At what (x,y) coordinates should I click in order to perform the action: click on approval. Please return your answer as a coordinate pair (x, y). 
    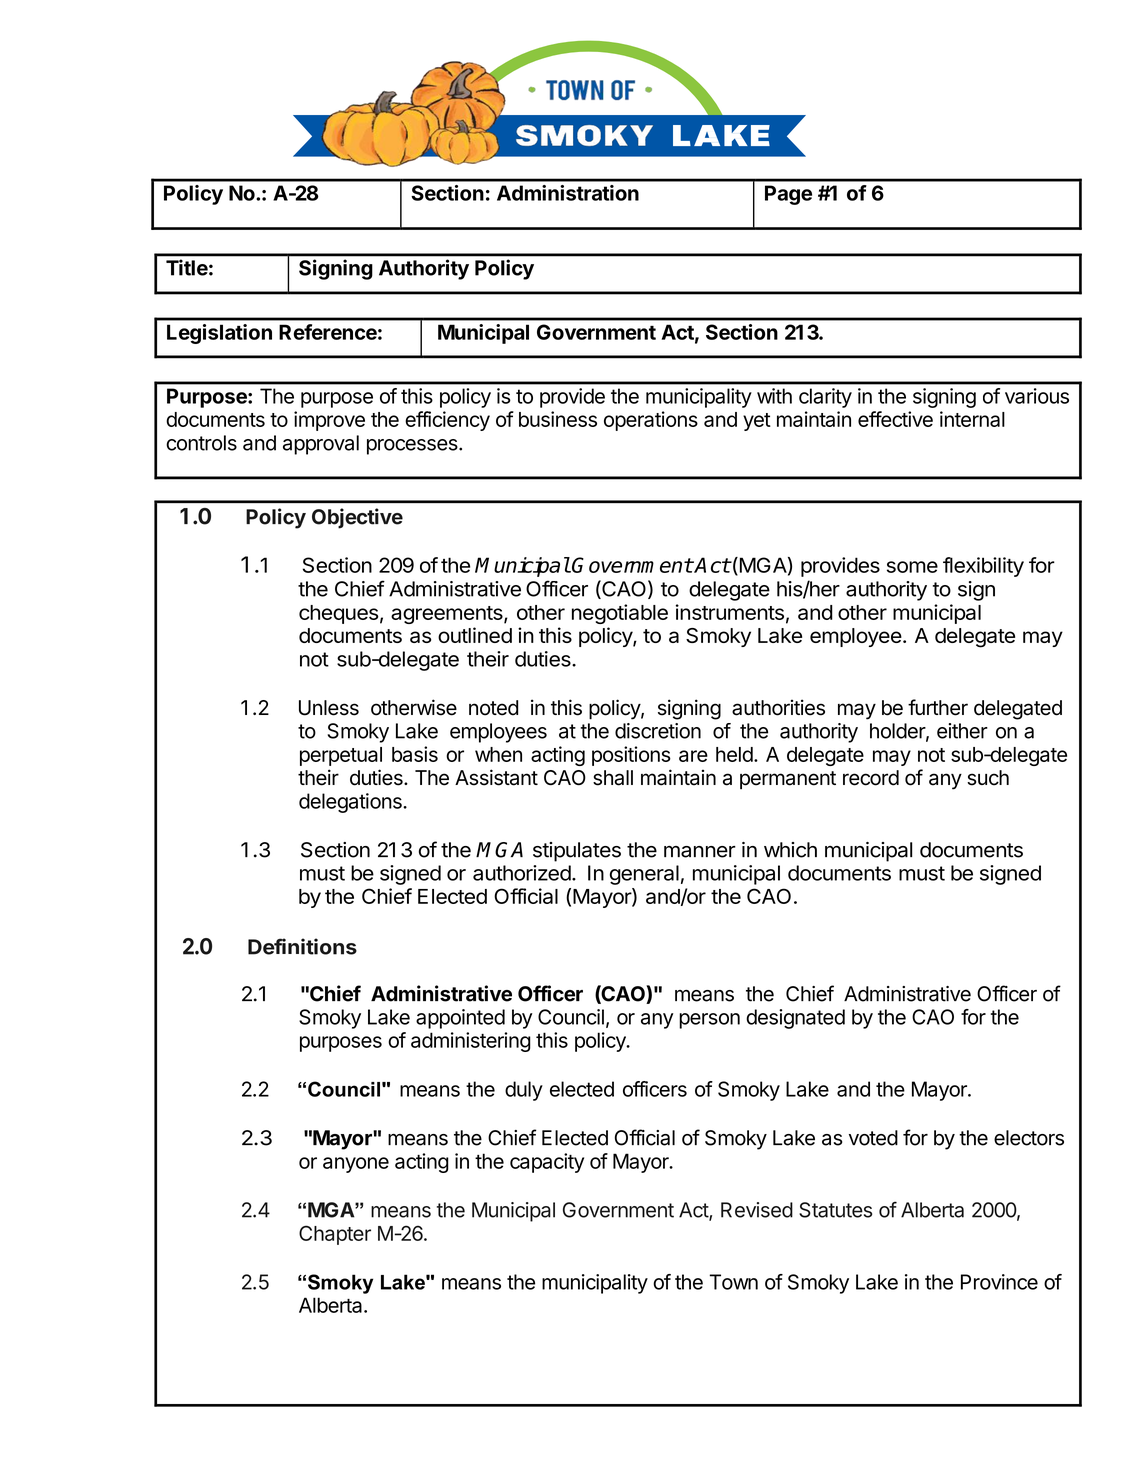
    Looking at the image, I should click on (321, 445).
